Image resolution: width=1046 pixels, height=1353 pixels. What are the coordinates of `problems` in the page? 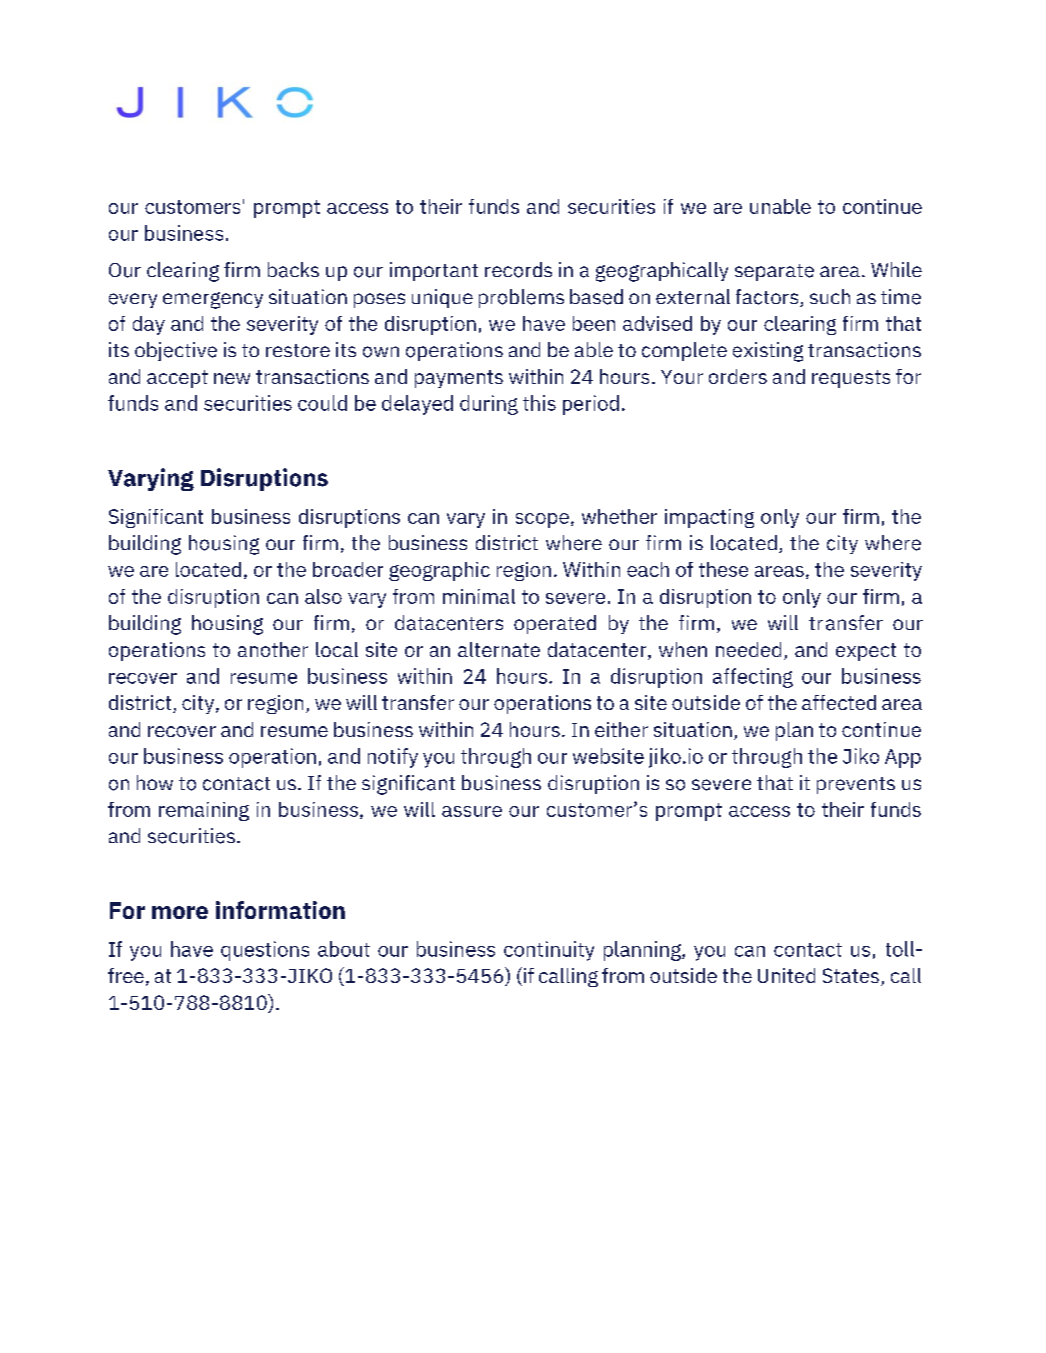 It's located at (521, 298).
